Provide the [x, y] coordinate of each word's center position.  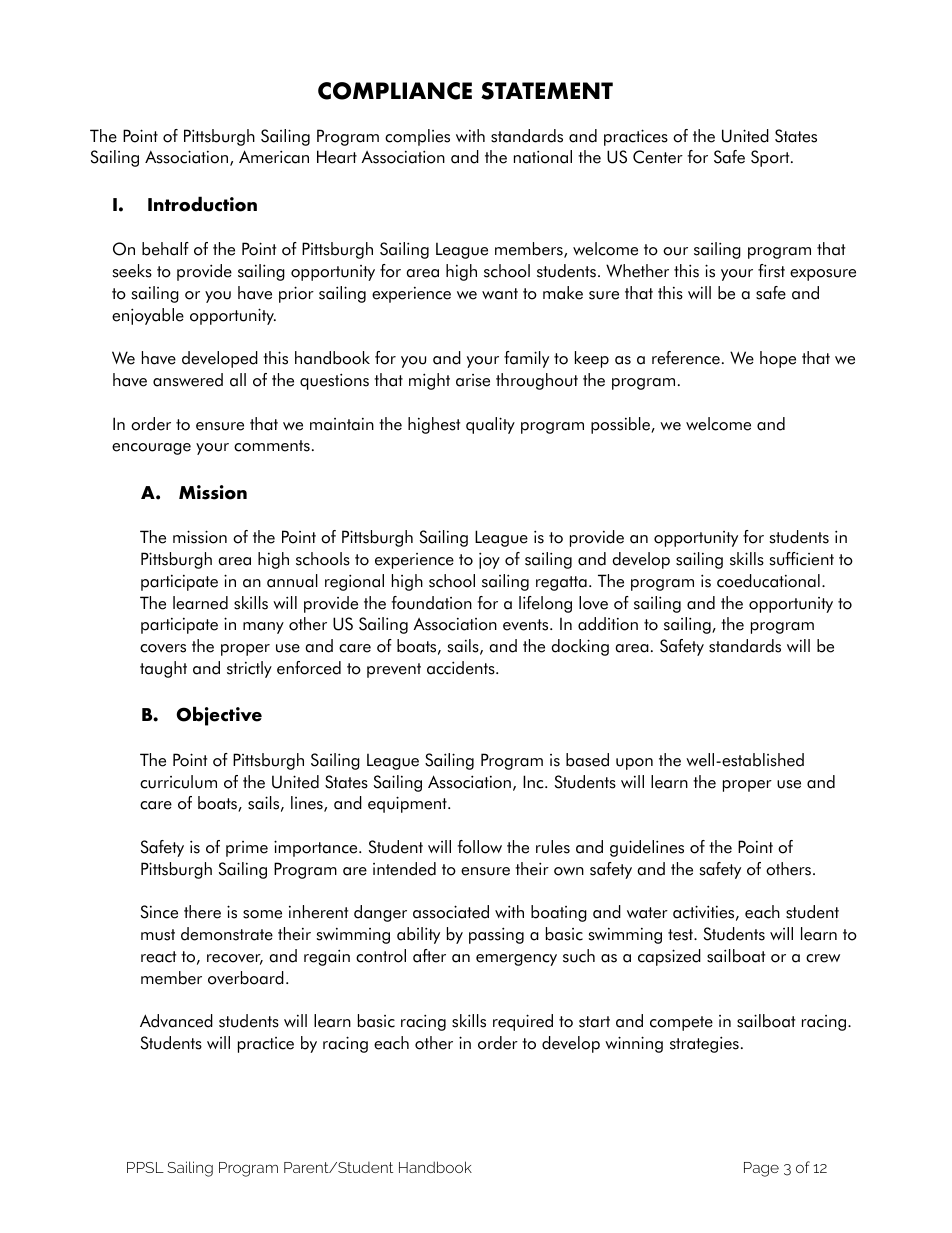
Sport [771, 158]
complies [417, 137]
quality [490, 425]
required [523, 1022]
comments [272, 446]
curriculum [178, 782]
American [274, 157]
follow [479, 847]
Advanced [176, 1021]
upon [634, 764]
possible [621, 425]
